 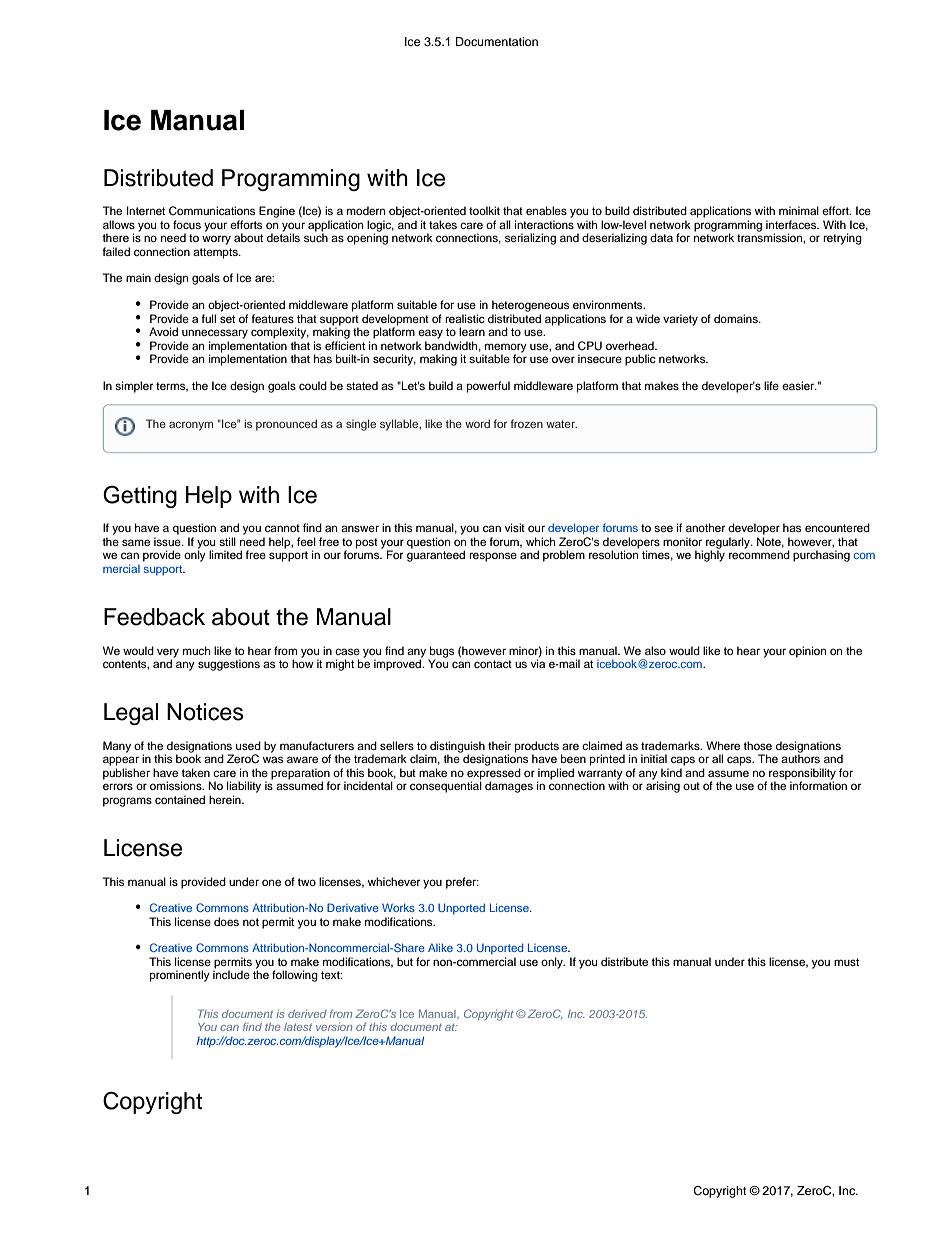 I want to click on worry, so click(x=216, y=240).
